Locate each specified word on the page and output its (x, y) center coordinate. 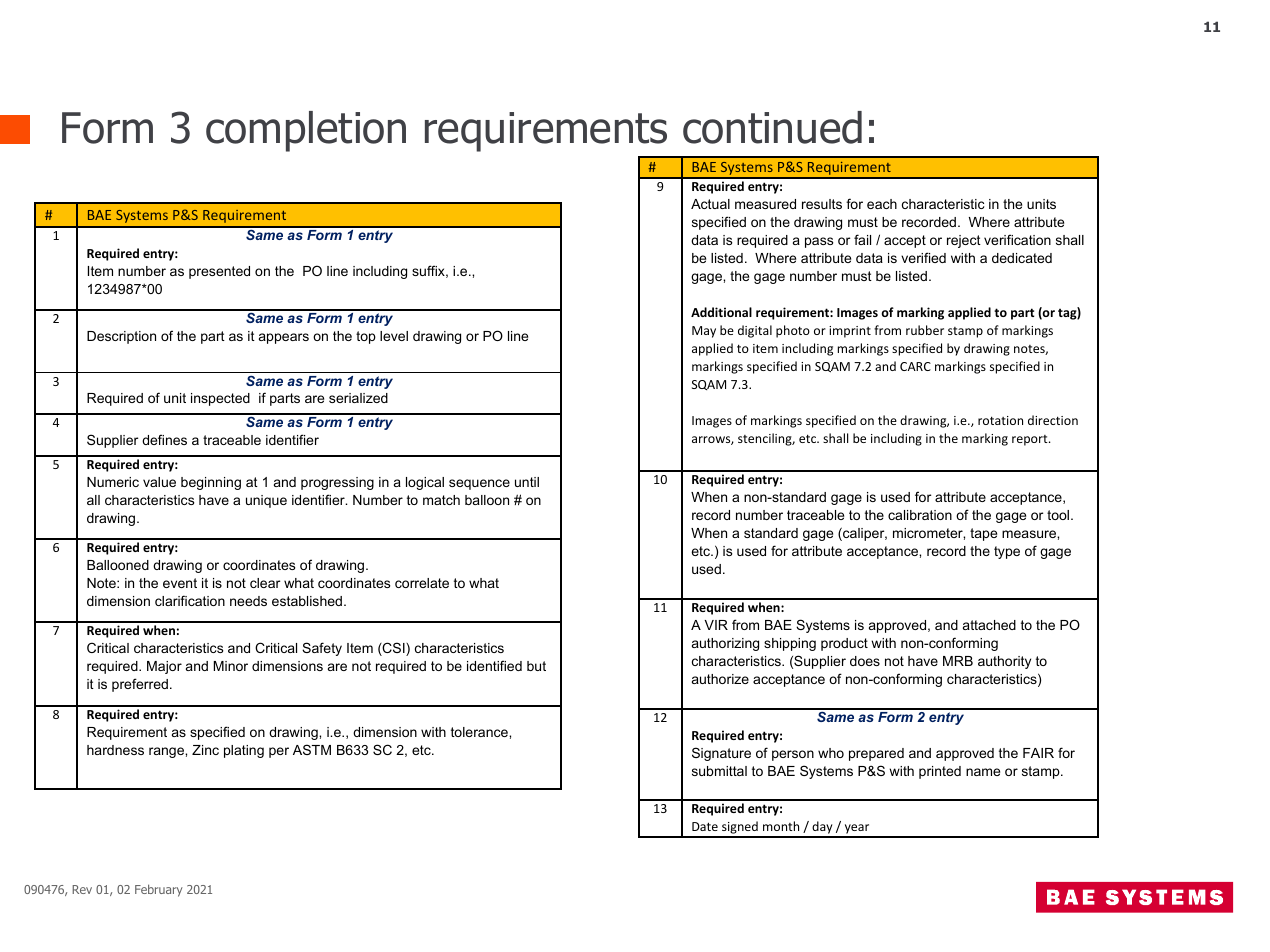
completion (306, 131)
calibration (920, 515)
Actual (710, 204)
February (159, 890)
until (527, 482)
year (857, 830)
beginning (211, 483)
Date (705, 826)
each (882, 204)
